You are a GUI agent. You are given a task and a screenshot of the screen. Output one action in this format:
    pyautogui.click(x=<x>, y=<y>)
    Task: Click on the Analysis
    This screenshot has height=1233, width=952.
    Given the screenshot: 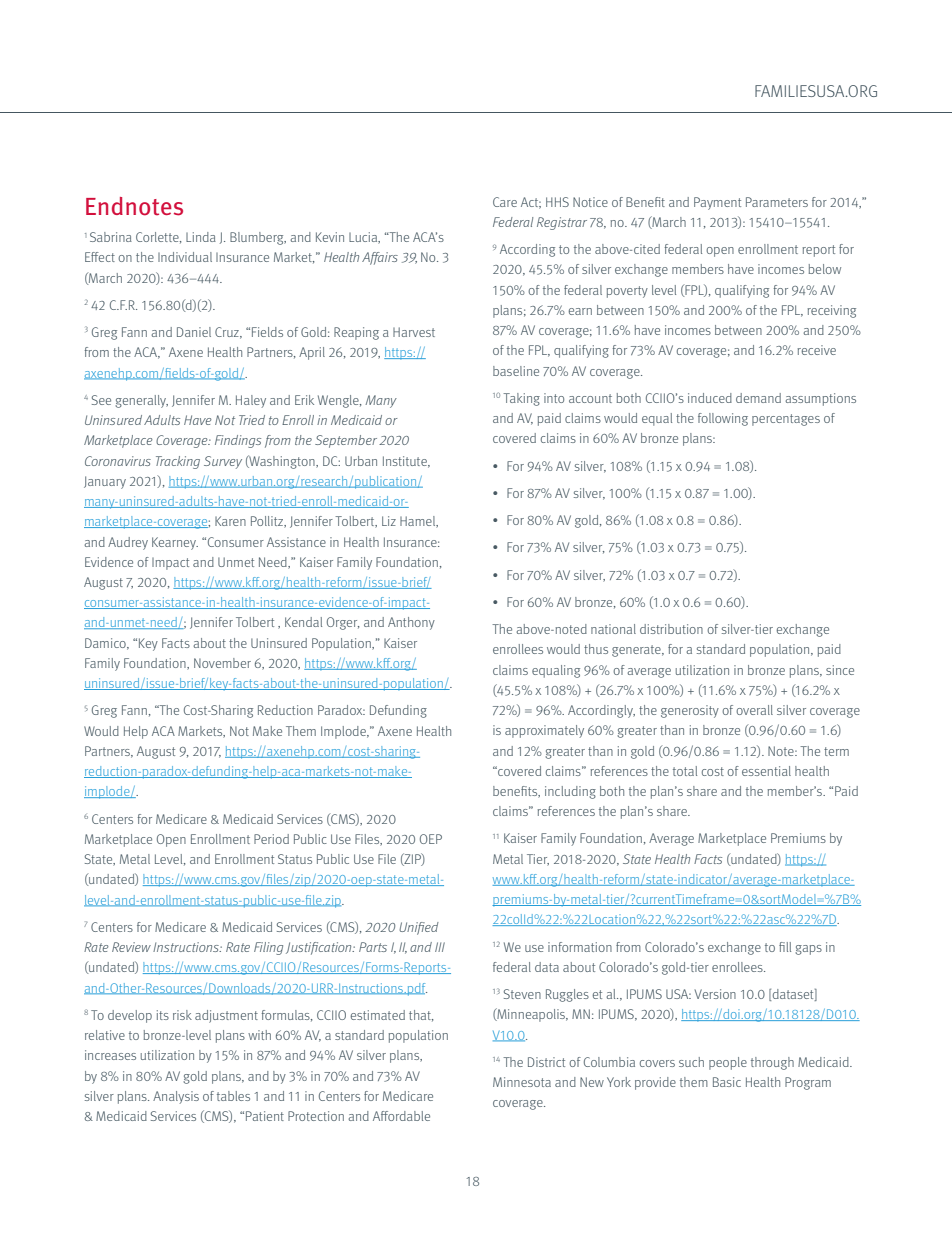 What is the action you would take?
    pyautogui.click(x=176, y=1097)
